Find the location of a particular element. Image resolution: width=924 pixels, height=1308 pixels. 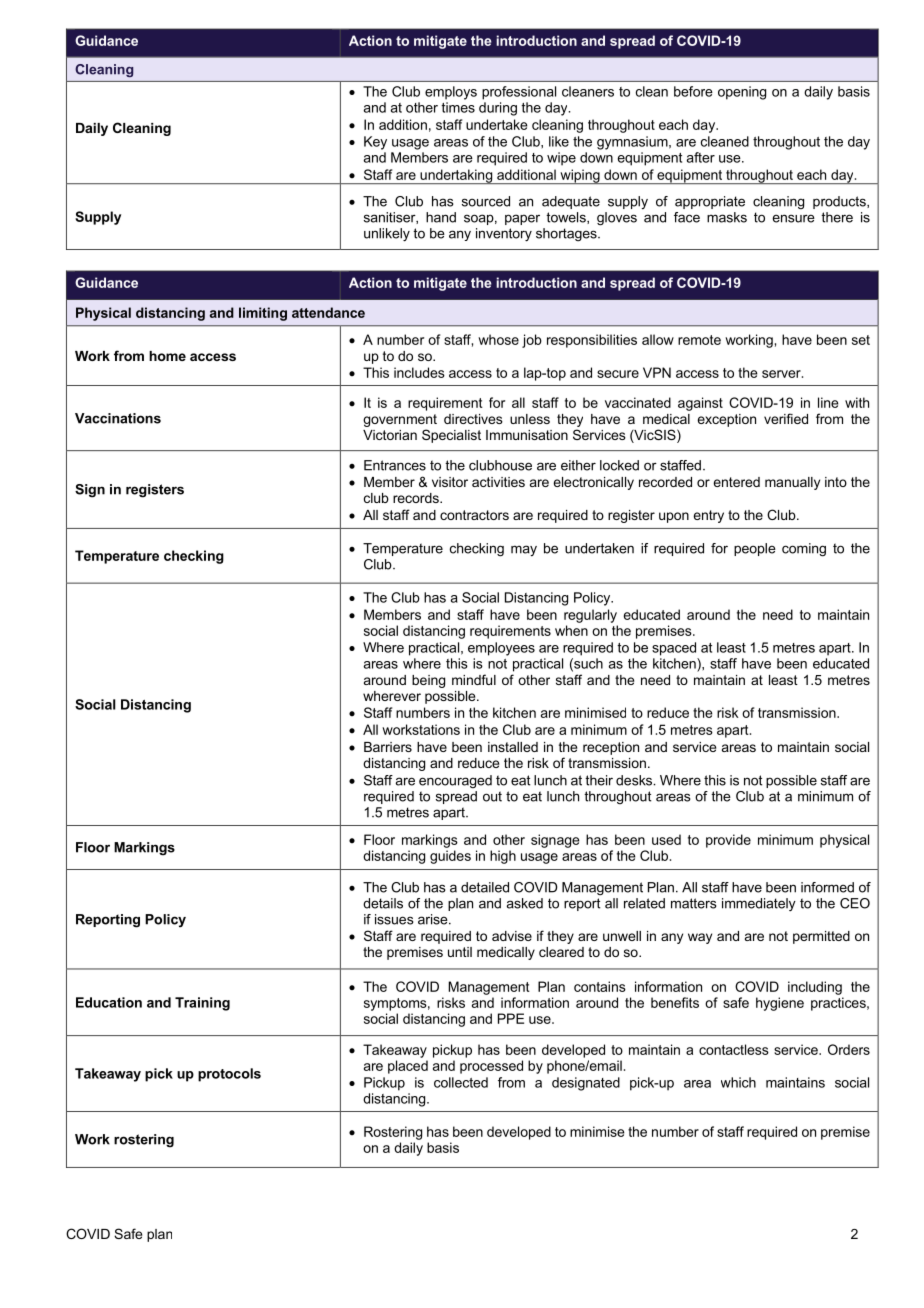

opening is located at coordinates (742, 93).
